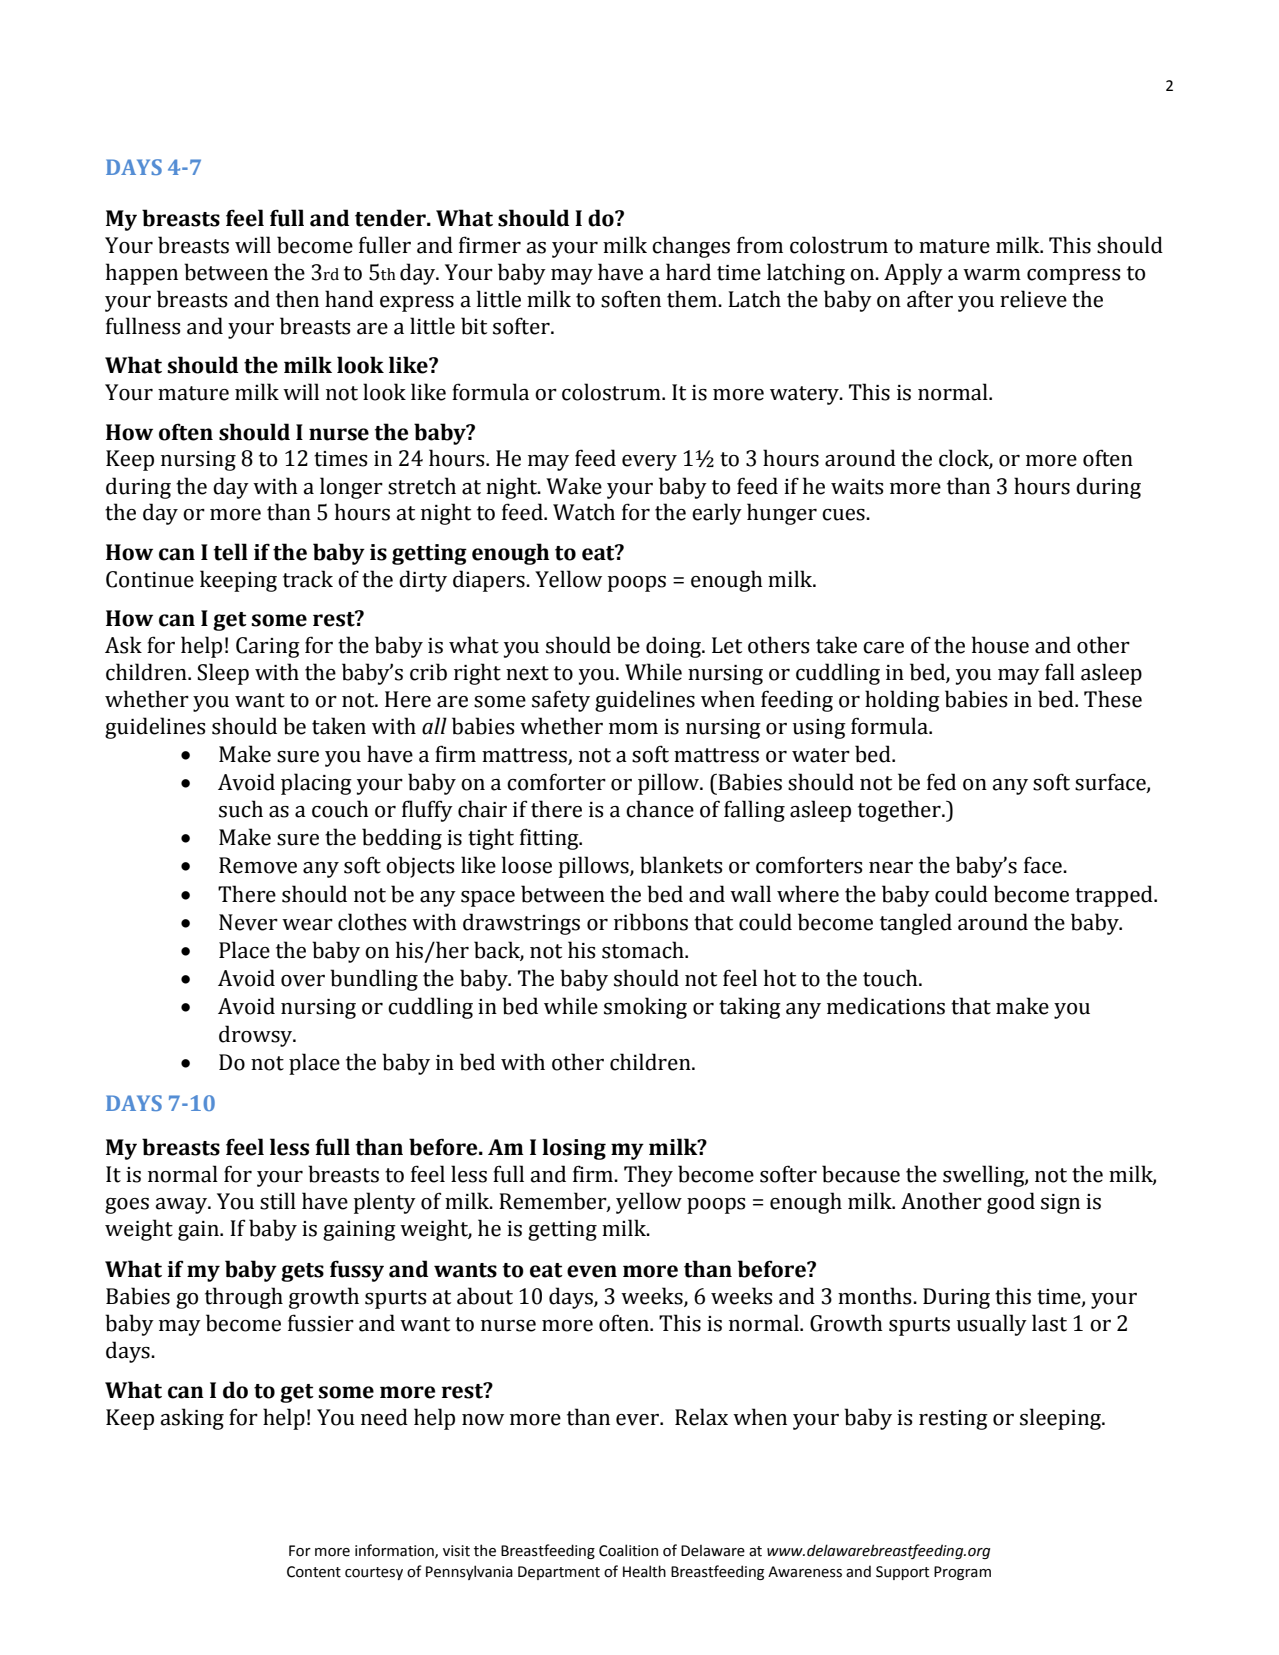 The image size is (1279, 1655). I want to click on hard, so click(688, 272).
